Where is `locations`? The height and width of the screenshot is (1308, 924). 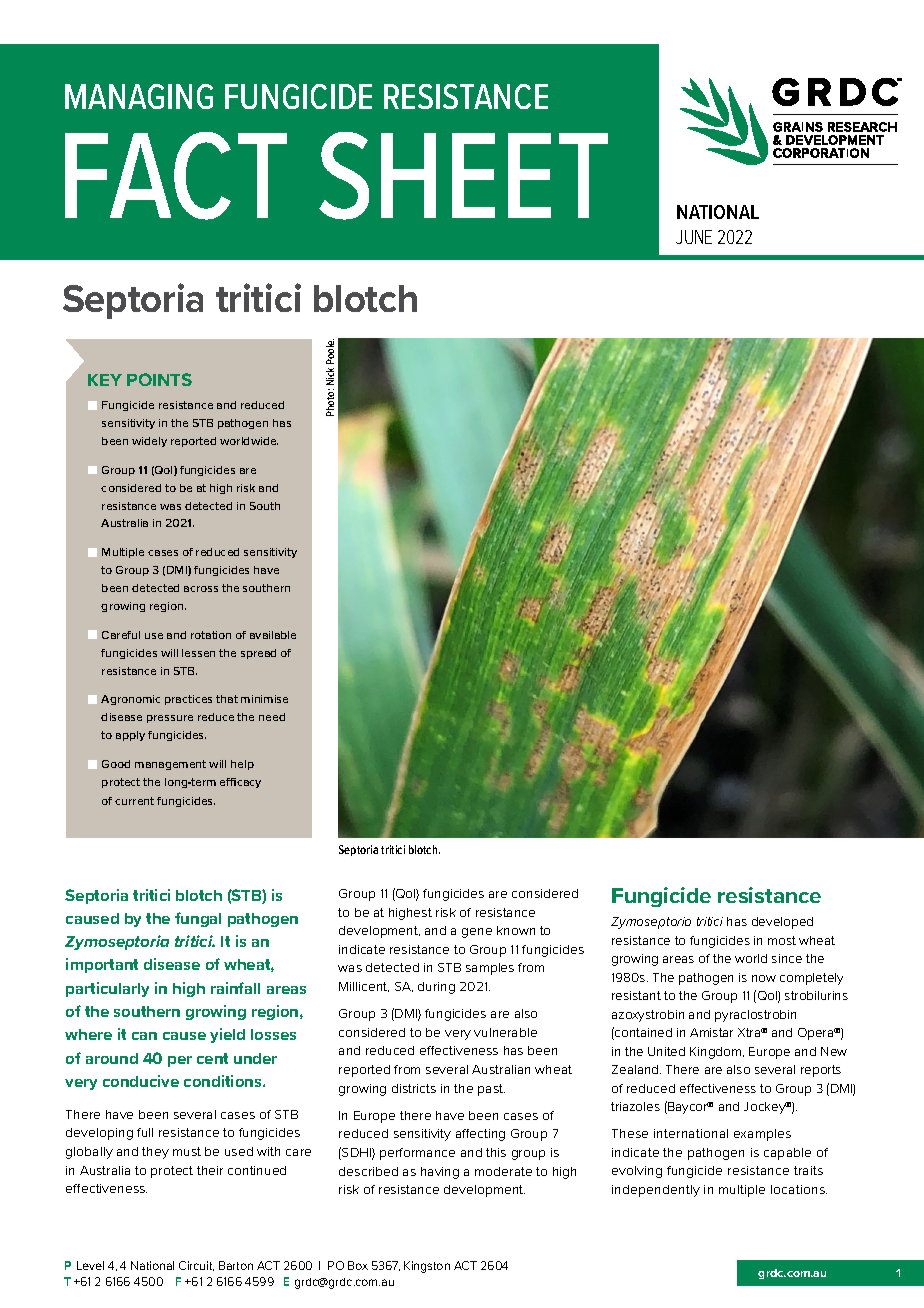
locations is located at coordinates (799, 1189).
